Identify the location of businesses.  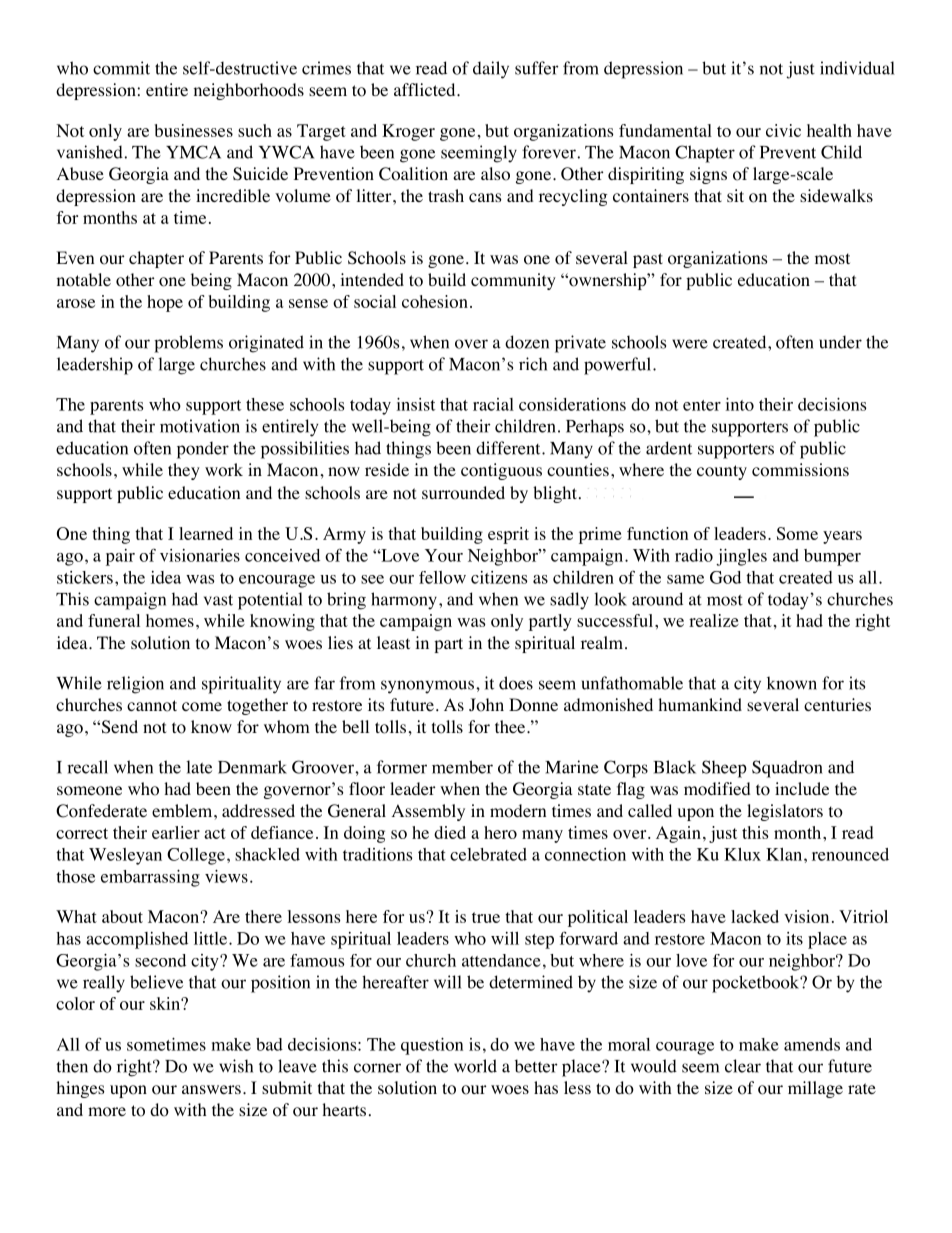
(194, 130).
